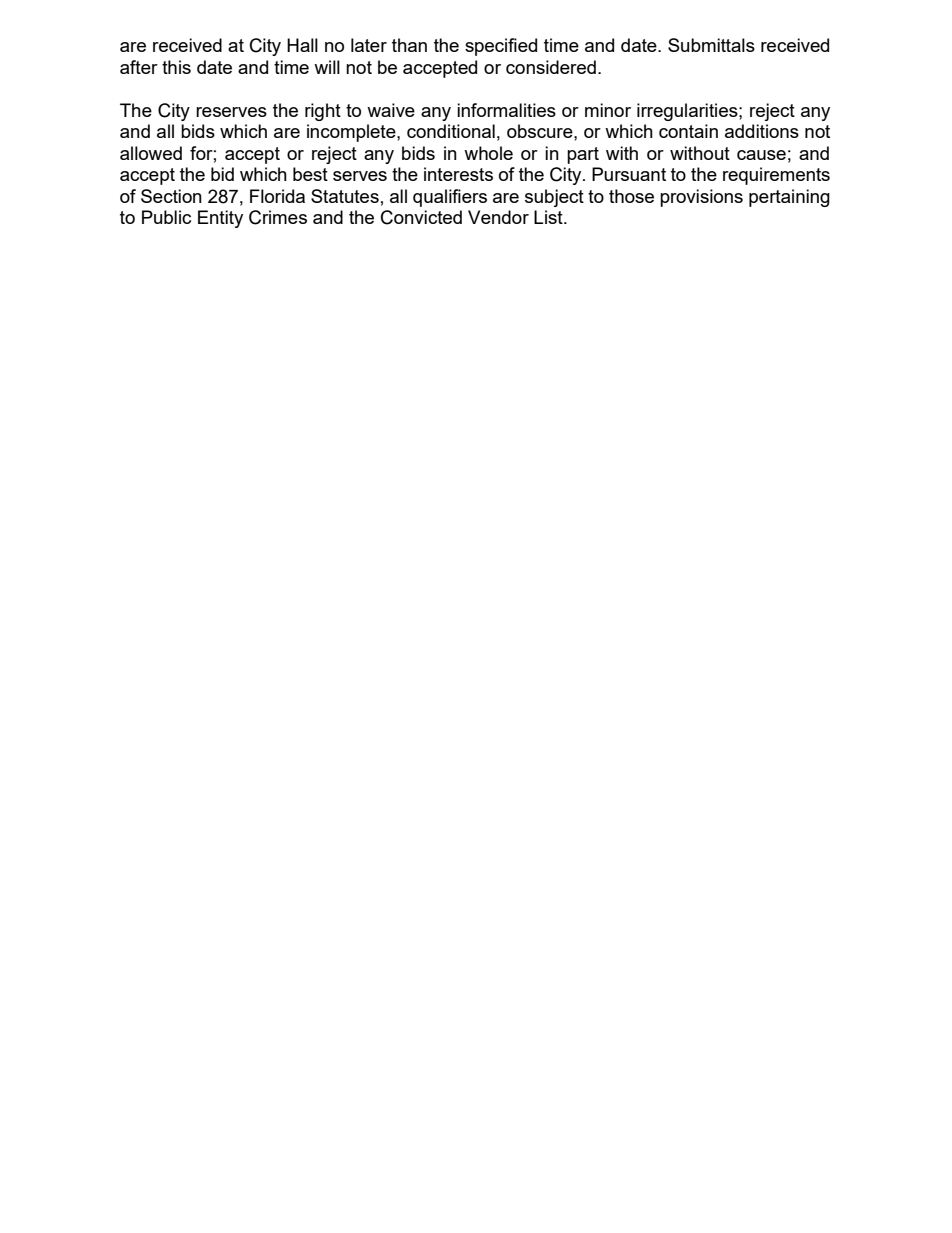 The image size is (952, 1233). Describe the element at coordinates (323, 112) in the screenshot. I see `right` at that location.
